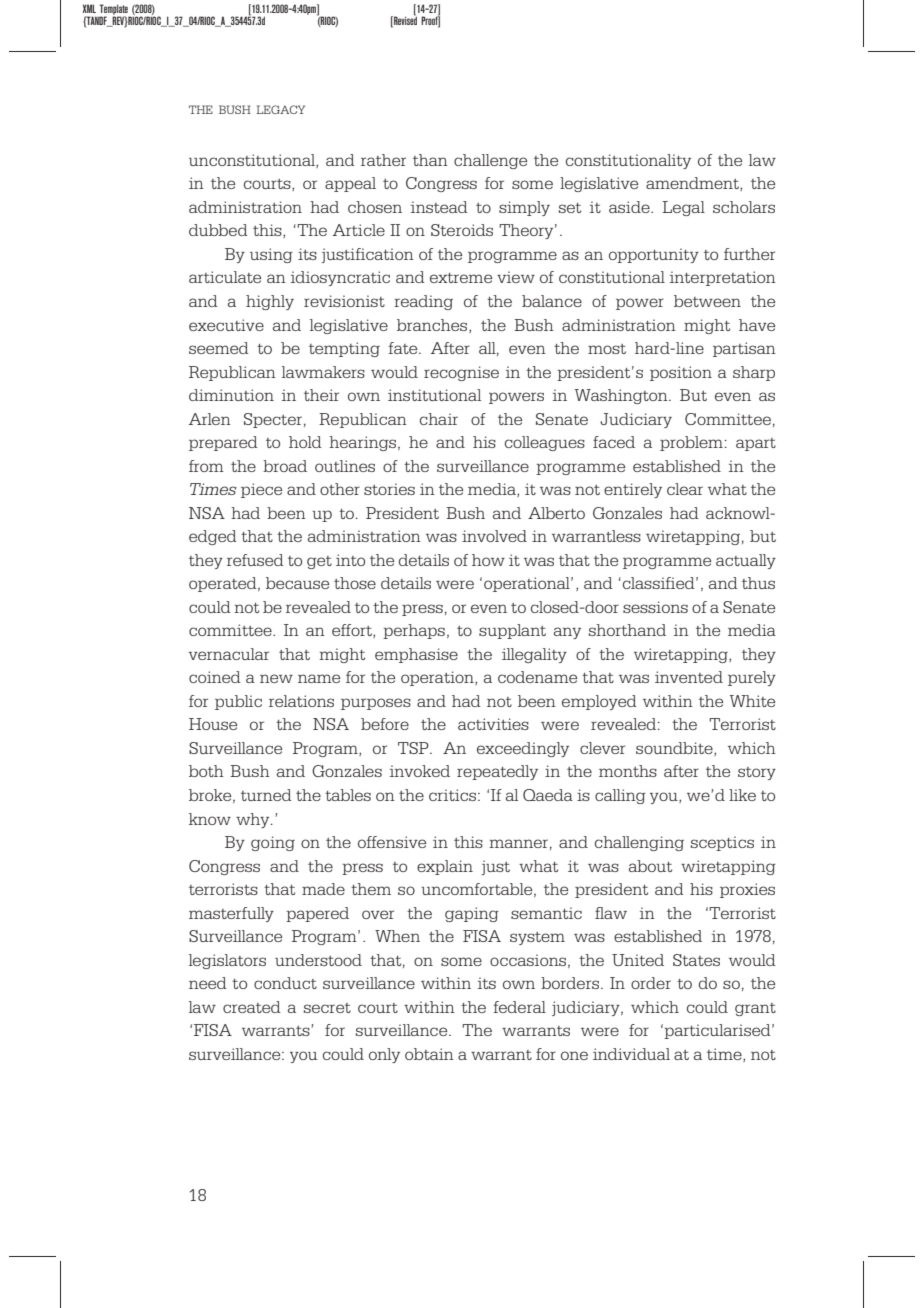  What do you see at coordinates (215, 677) in the document?
I see `coined` at bounding box center [215, 677].
